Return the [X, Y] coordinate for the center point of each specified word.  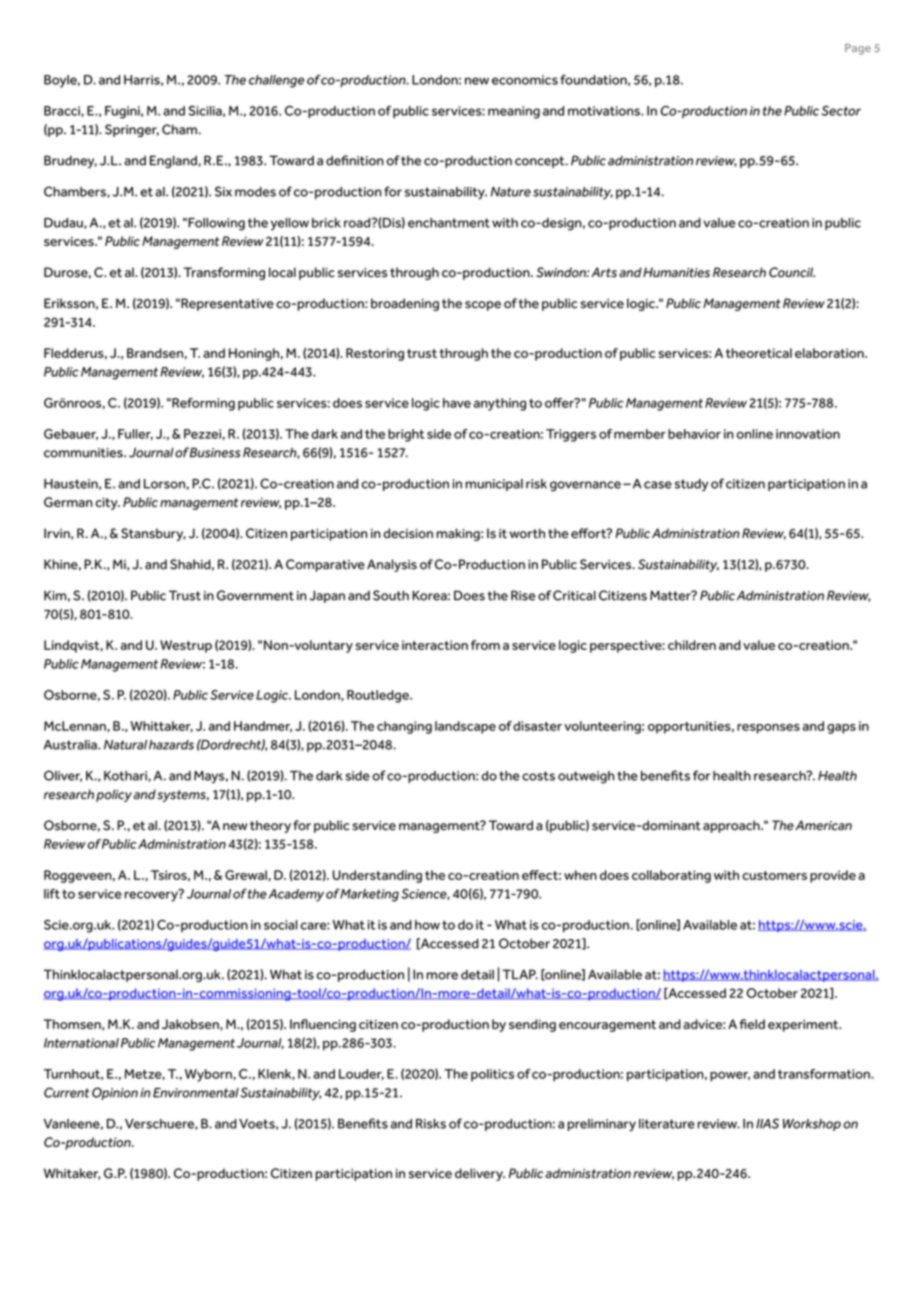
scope [483, 306]
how [427, 925]
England [174, 161]
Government [255, 595]
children [692, 645]
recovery [152, 895]
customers [774, 875]
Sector [841, 110]
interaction [435, 645]
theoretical [759, 353]
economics [525, 80]
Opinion [115, 1093]
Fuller [135, 434]
